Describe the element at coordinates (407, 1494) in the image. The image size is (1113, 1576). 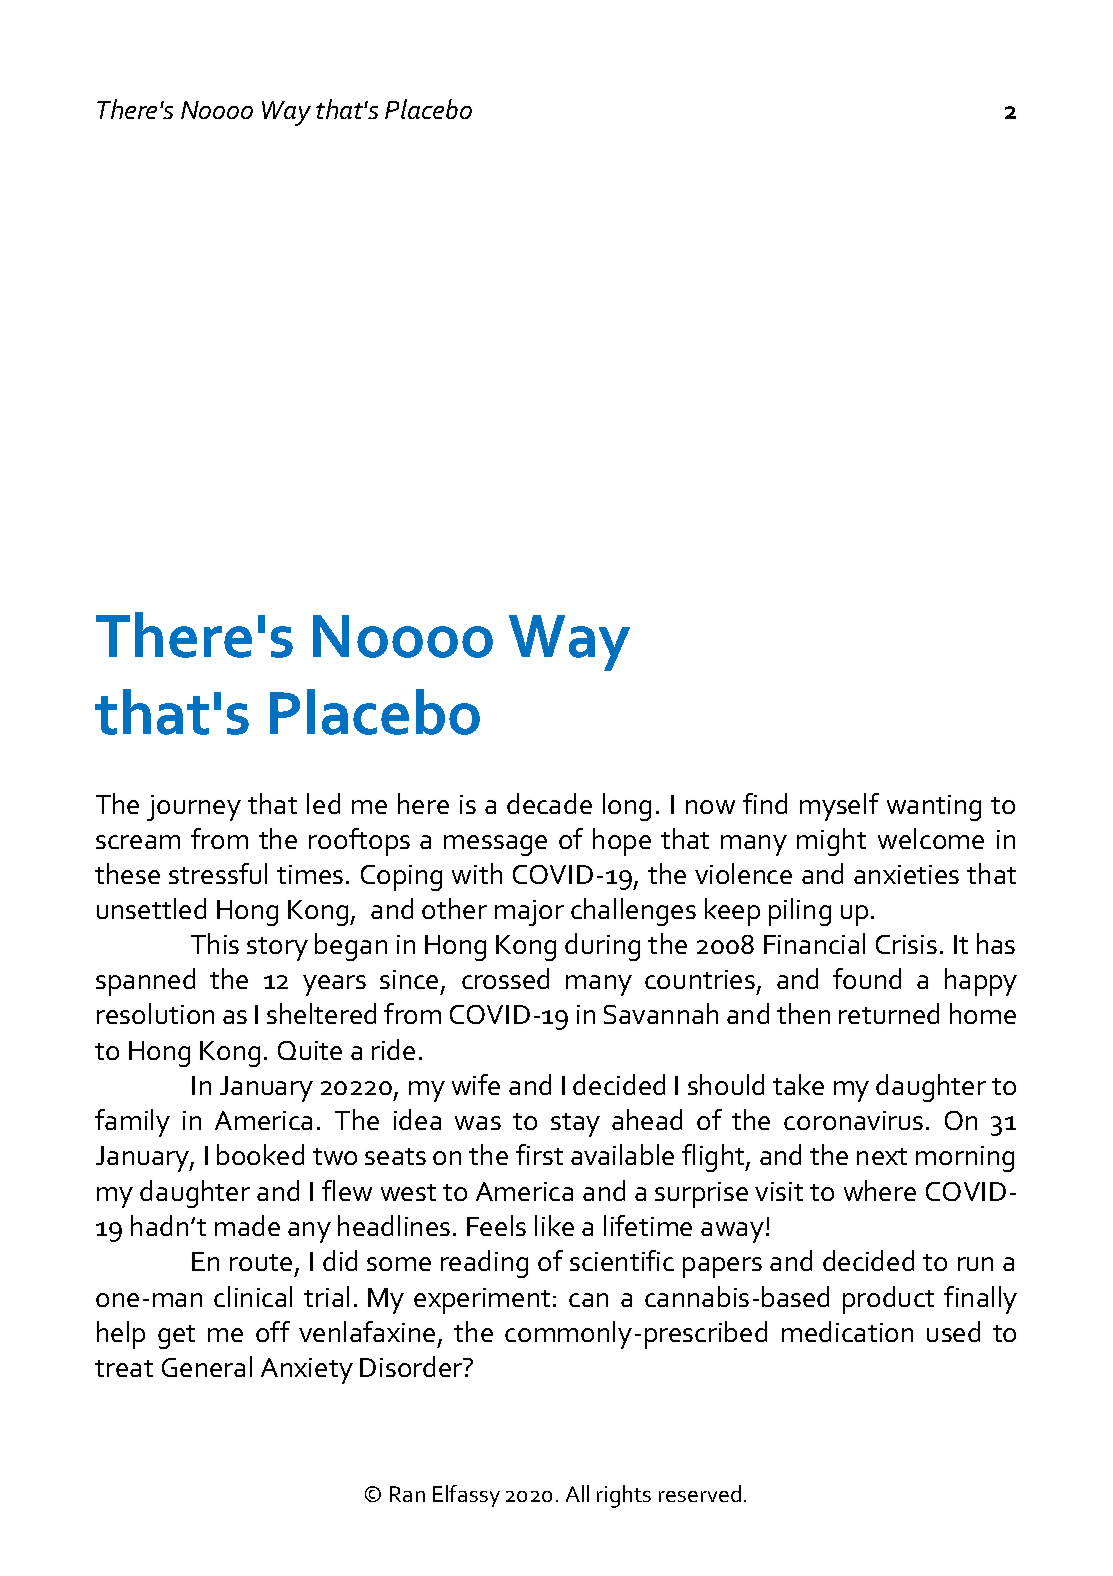
I see `Ran` at that location.
